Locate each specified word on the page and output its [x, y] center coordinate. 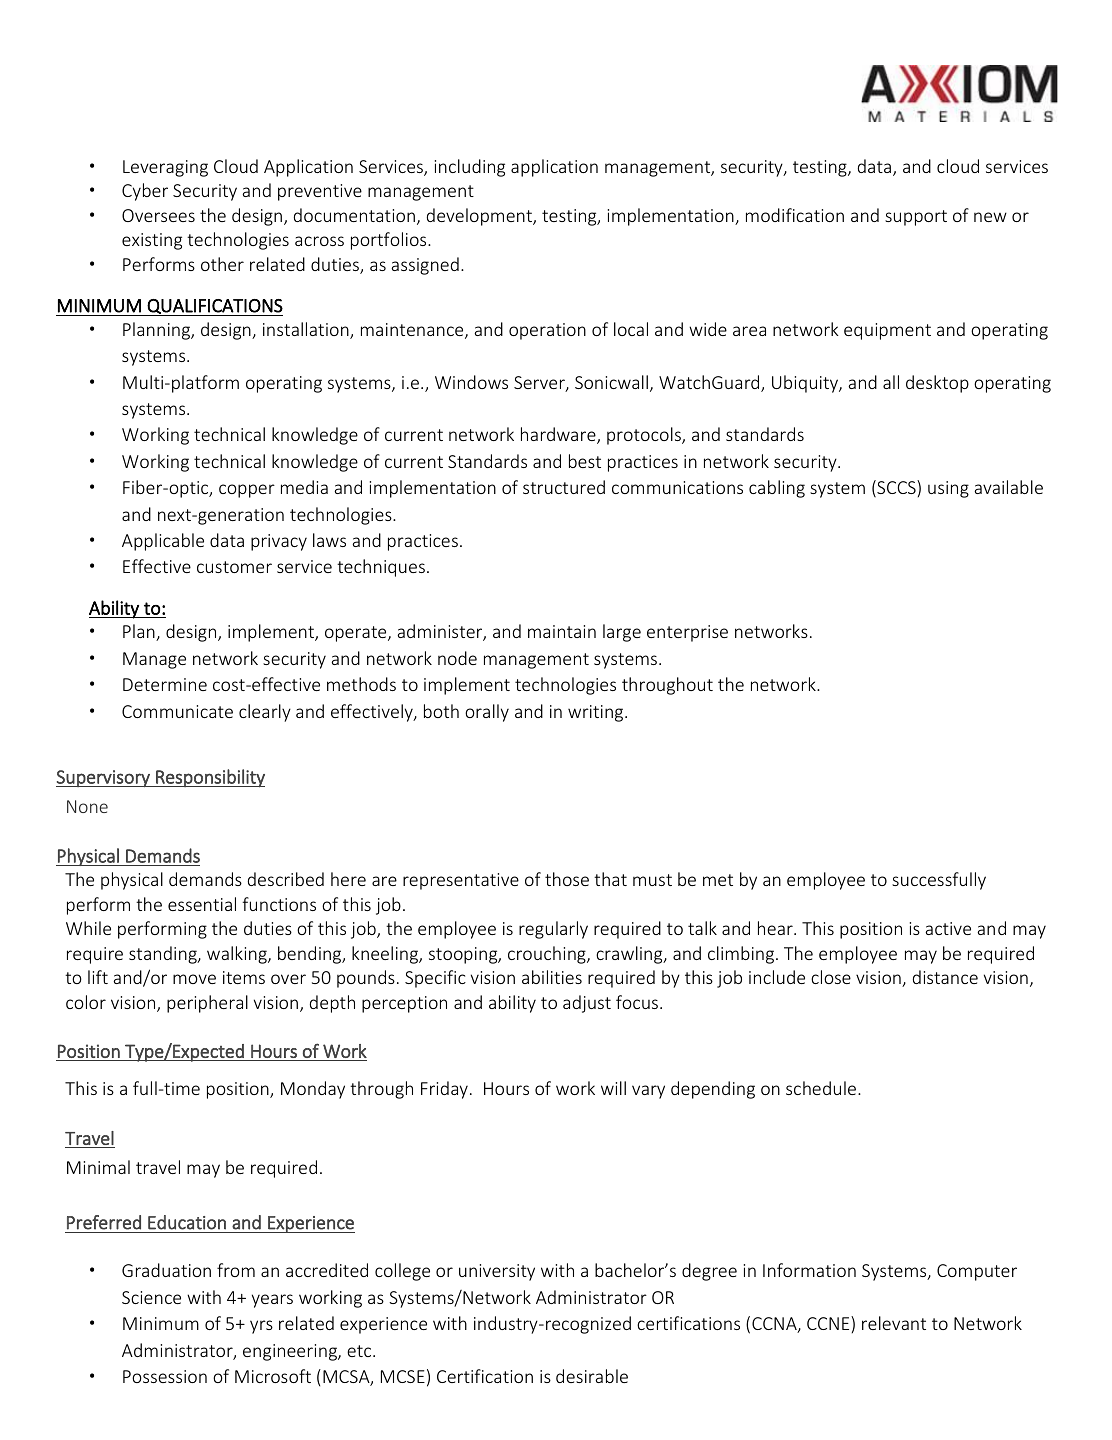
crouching [548, 955]
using [948, 489]
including [470, 168]
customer [234, 567]
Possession [165, 1376]
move [194, 979]
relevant [894, 1323]
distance [945, 977]
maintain [562, 631]
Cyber [145, 192]
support [916, 218]
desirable [592, 1376]
